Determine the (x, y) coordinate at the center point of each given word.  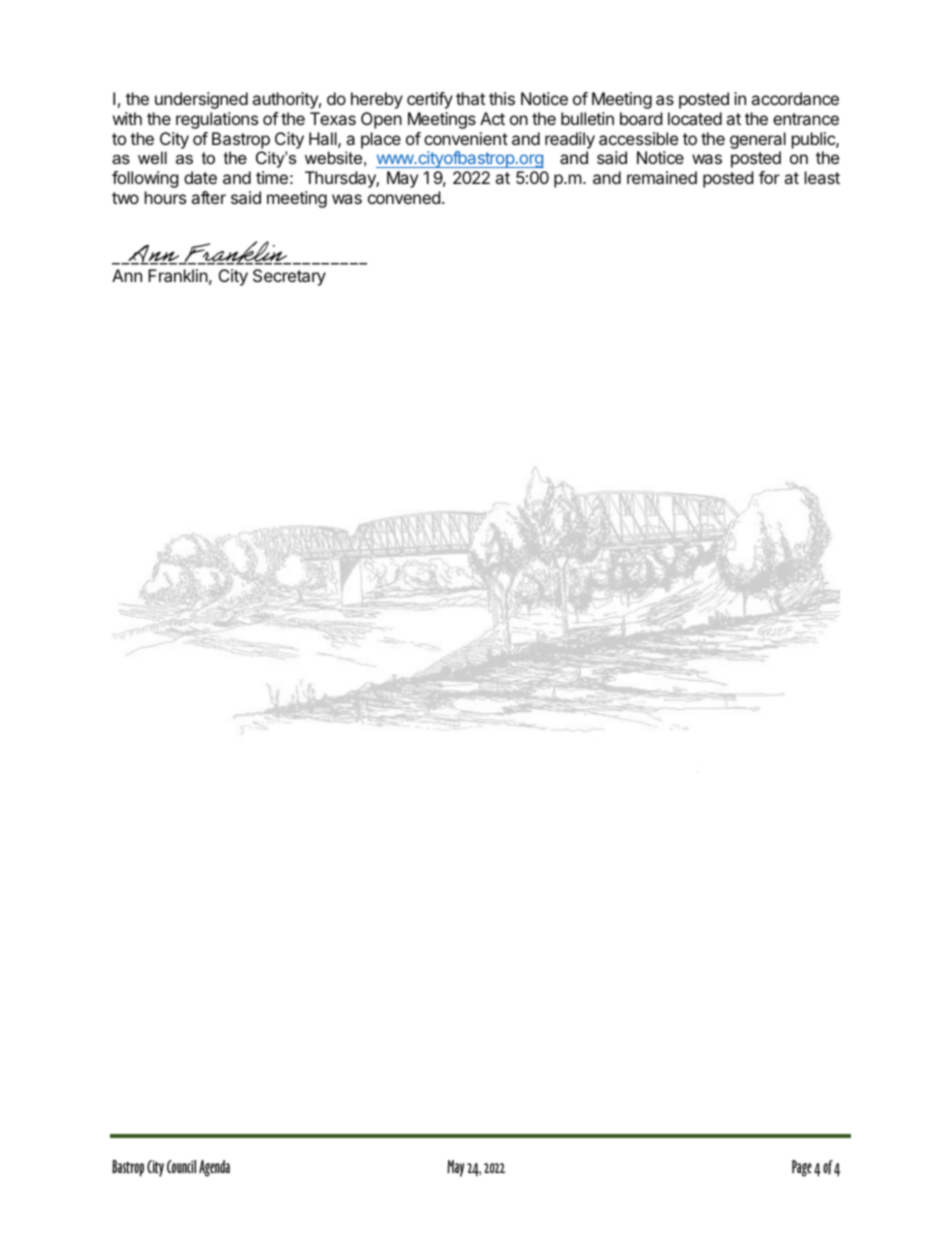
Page (802, 1168)
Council (181, 1166)
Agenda (214, 1168)
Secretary (289, 277)
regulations (217, 120)
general (758, 140)
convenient (466, 138)
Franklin (178, 275)
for (769, 177)
